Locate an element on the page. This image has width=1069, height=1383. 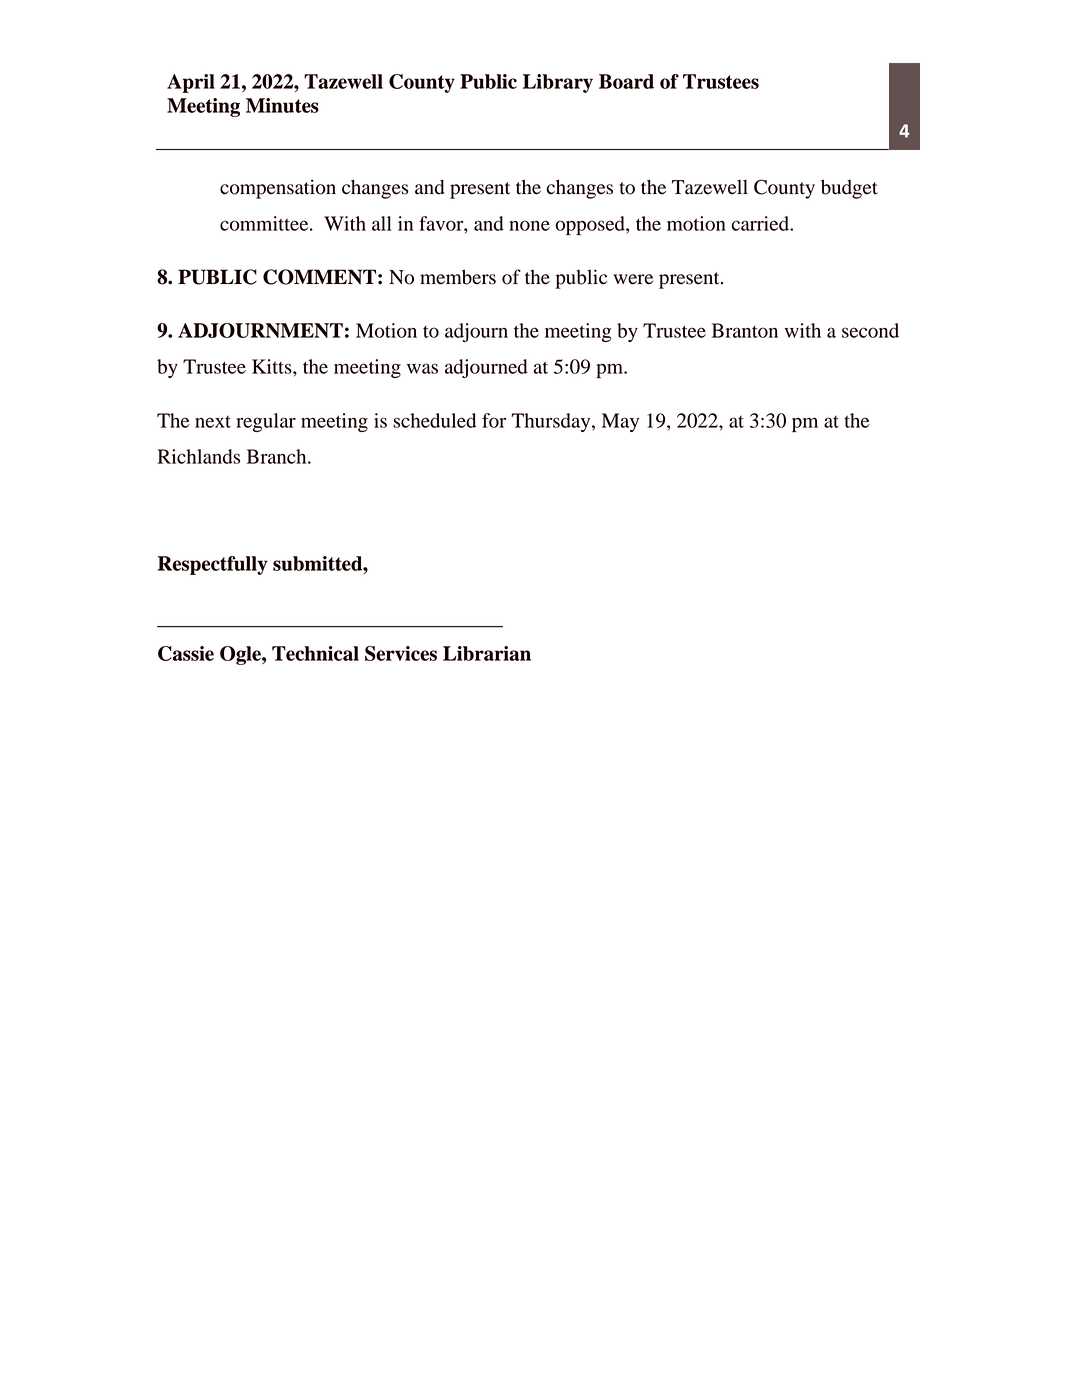
Branton is located at coordinates (745, 330).
